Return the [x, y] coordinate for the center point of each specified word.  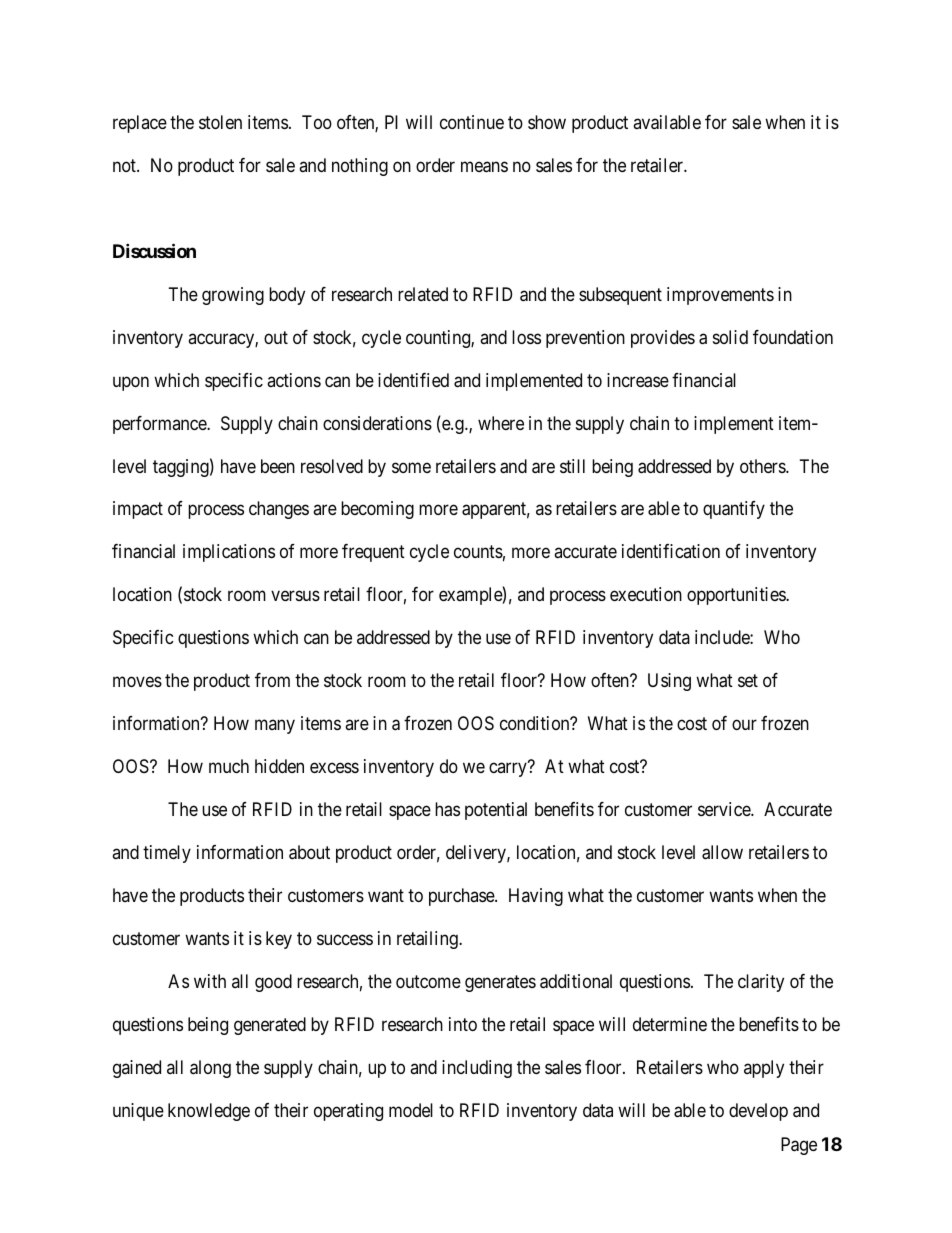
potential [496, 811]
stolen [220, 122]
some [411, 467]
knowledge [209, 1112]
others [763, 466]
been [278, 466]
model [411, 1110]
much [229, 766]
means [484, 167]
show [547, 122]
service [725, 809]
